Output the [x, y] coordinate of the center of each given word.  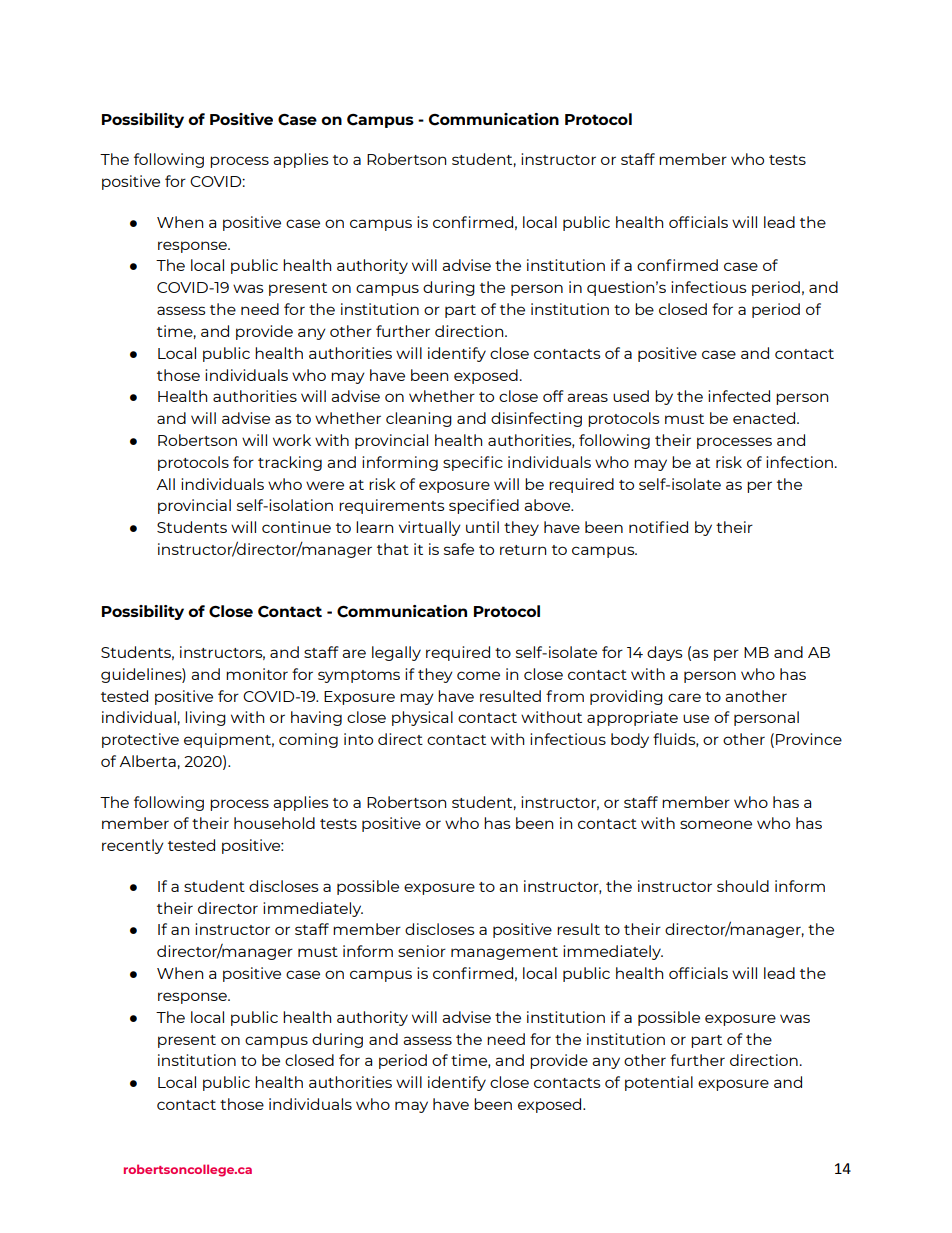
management [504, 953]
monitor [257, 674]
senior [422, 951]
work [292, 440]
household [274, 823]
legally [396, 653]
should [743, 886]
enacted [765, 418]
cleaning [419, 419]
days [665, 653]
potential [659, 1083]
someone [716, 824]
